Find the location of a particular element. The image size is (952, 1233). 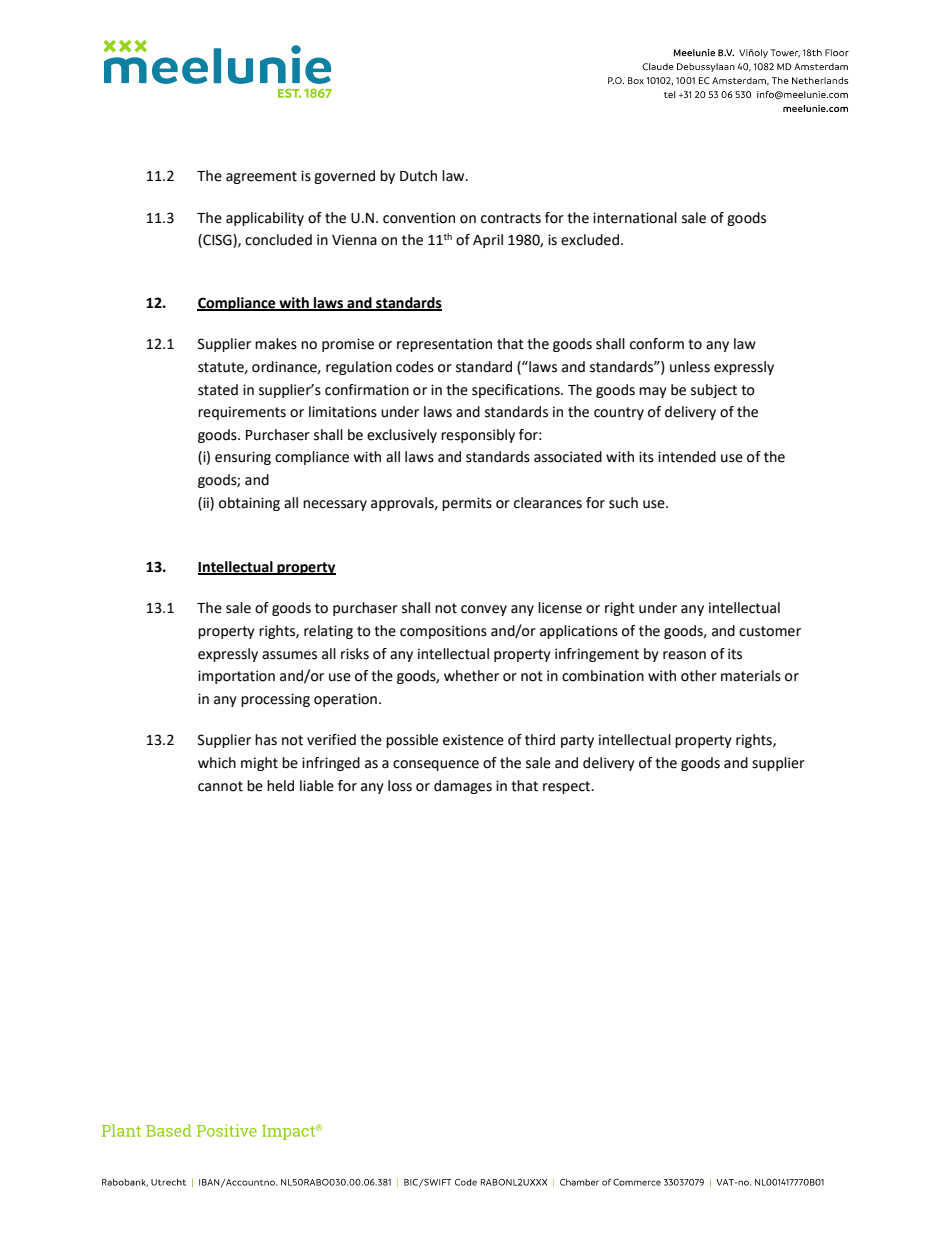

specifications is located at coordinates (517, 391).
